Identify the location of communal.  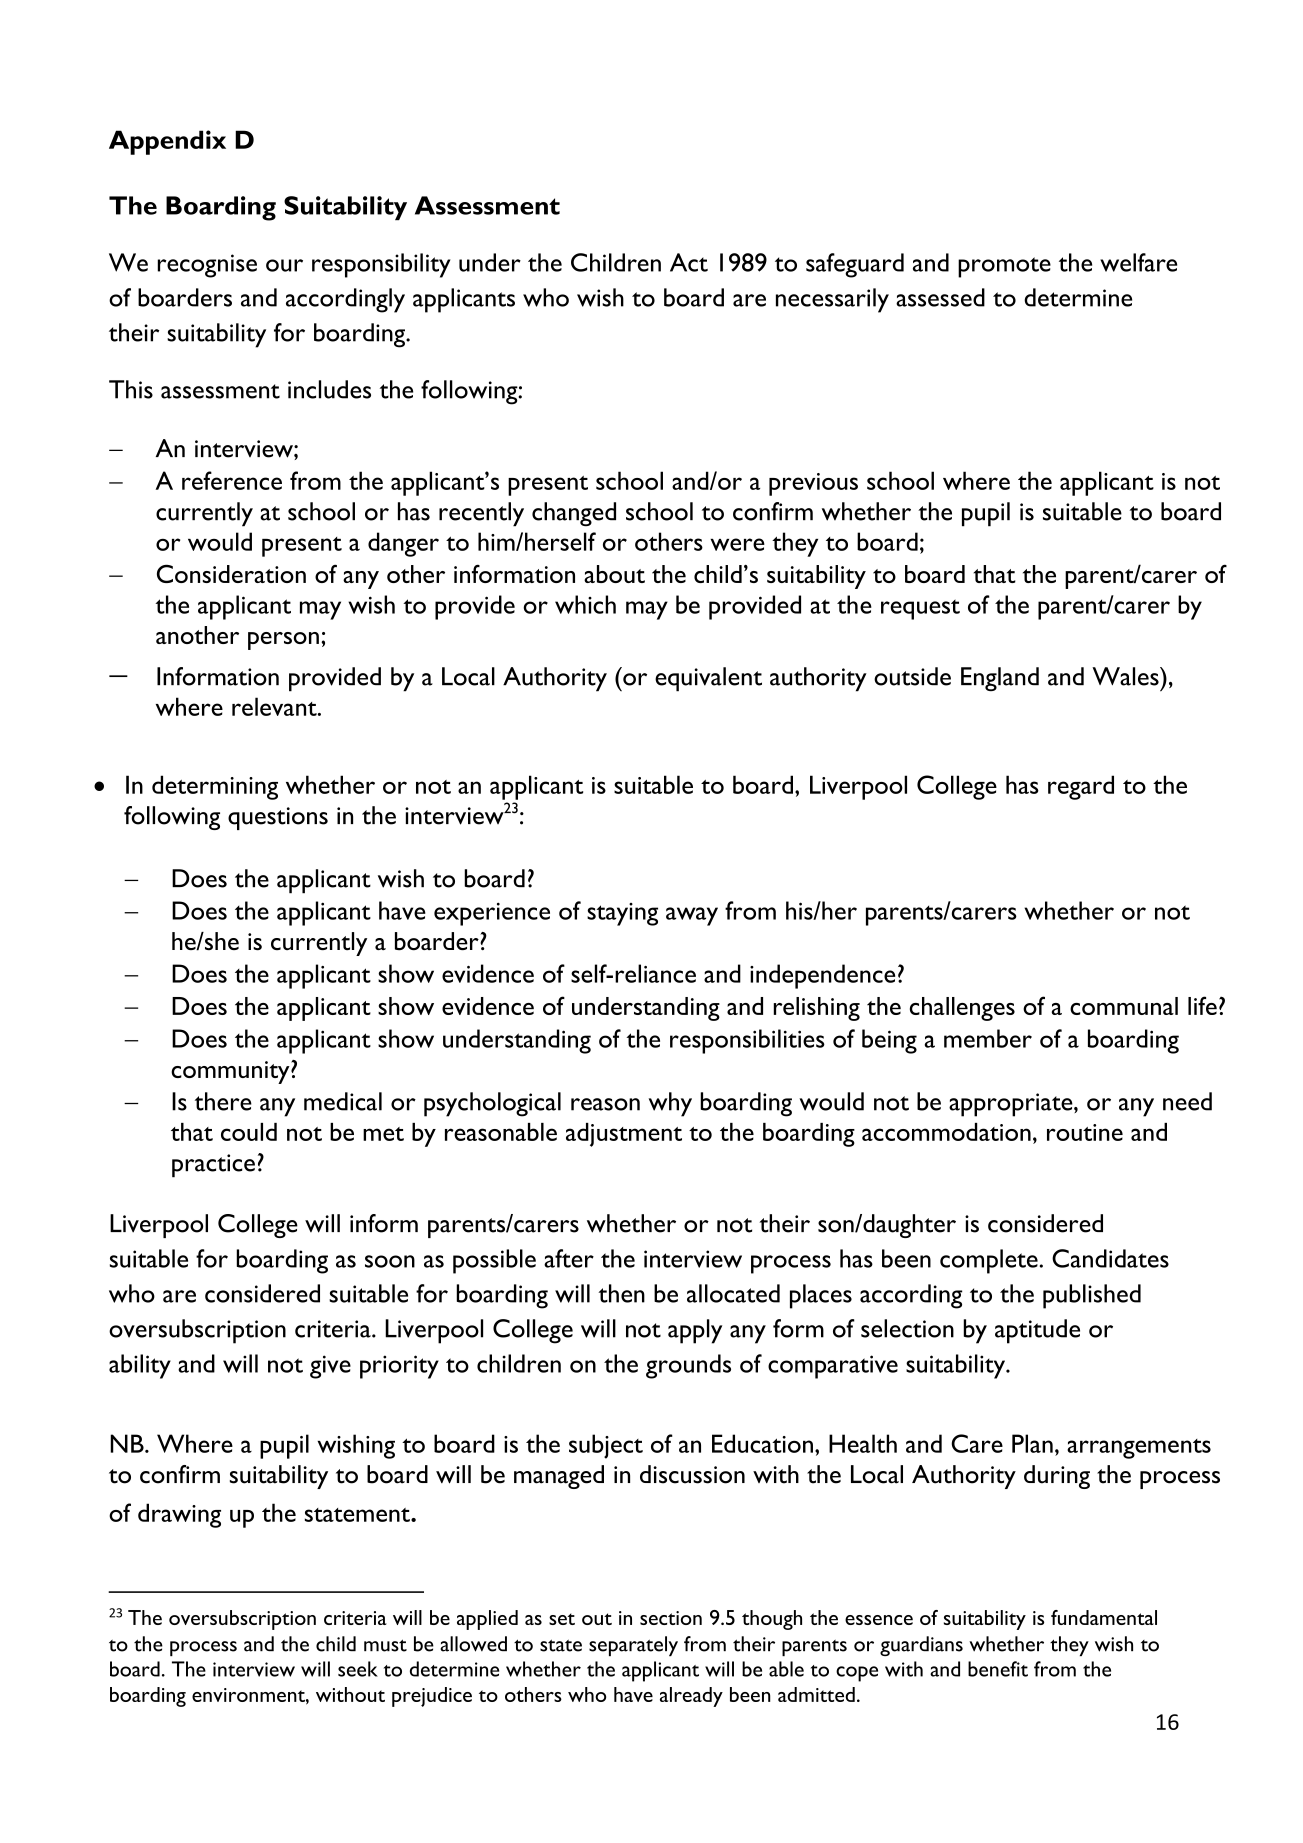
(1124, 1006).
